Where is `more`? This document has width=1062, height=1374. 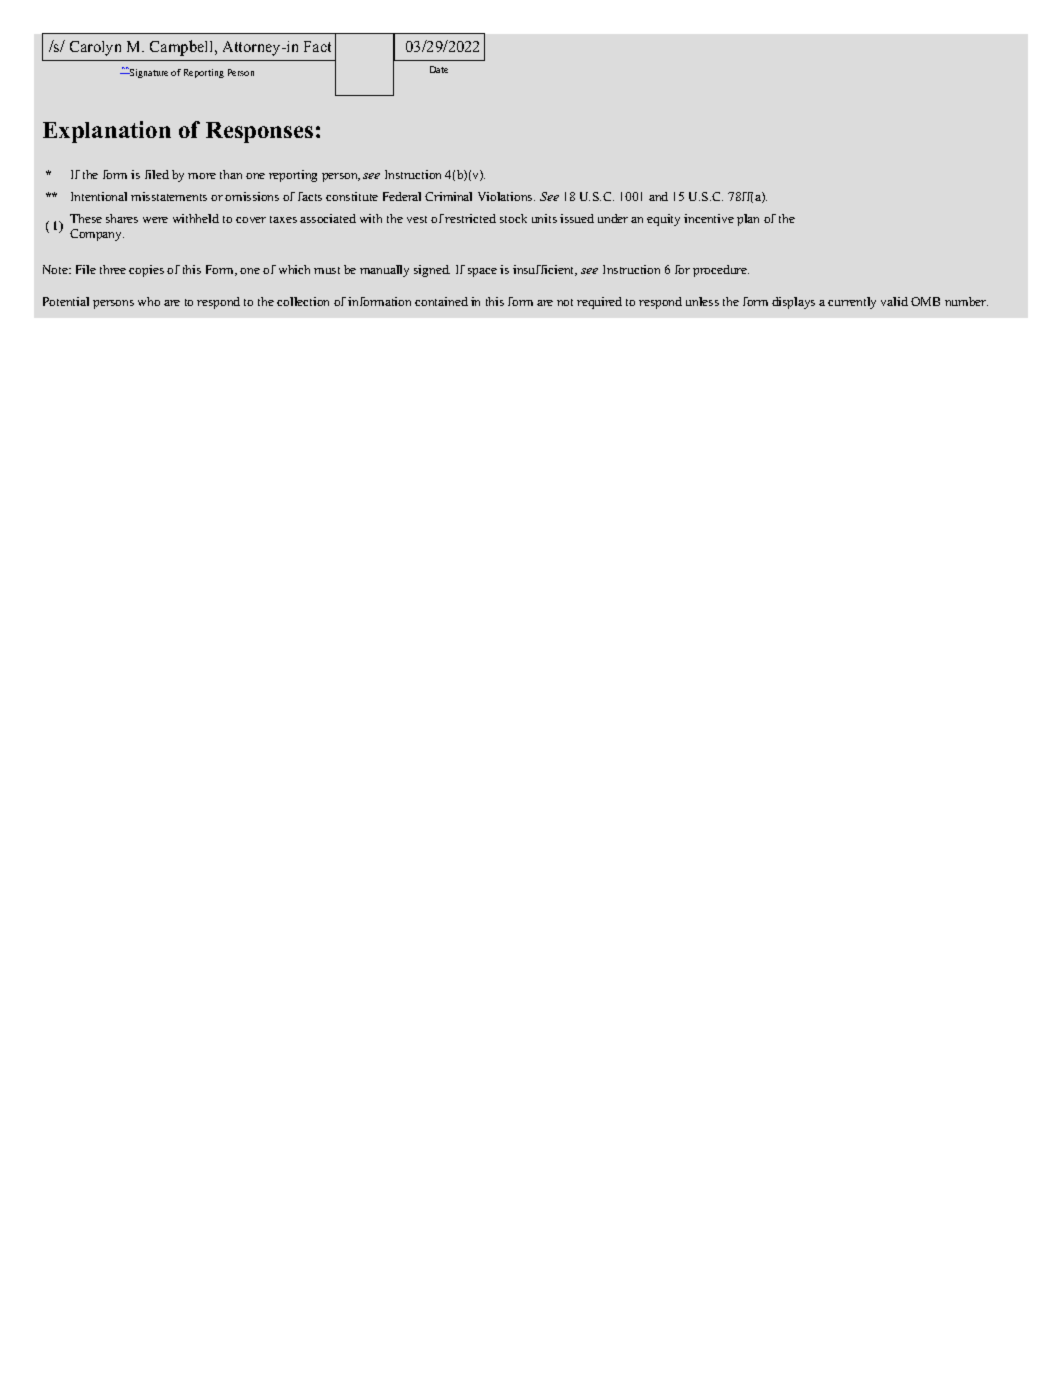
more is located at coordinates (202, 176).
